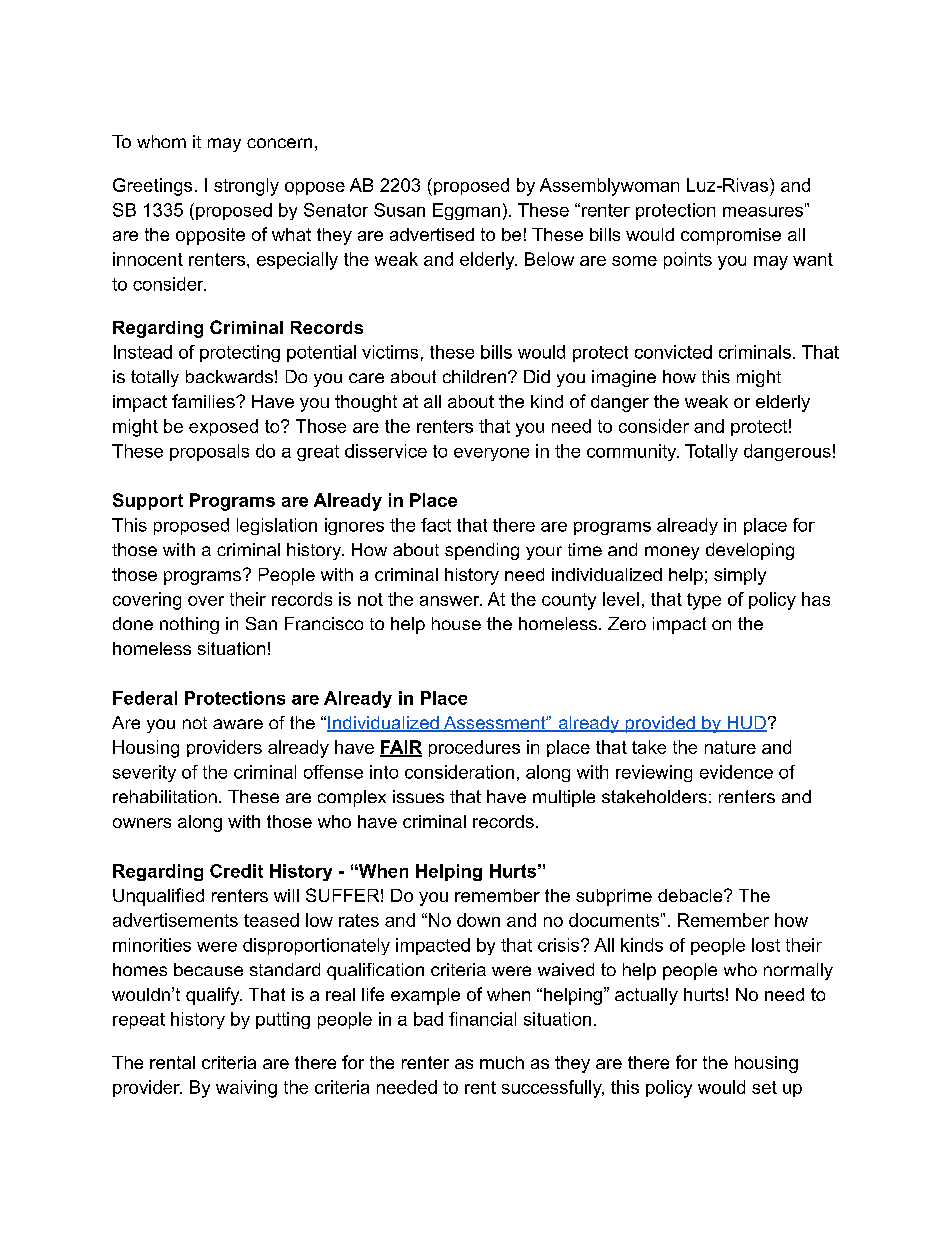 The image size is (952, 1233). What do you see at coordinates (704, 601) in the document?
I see `type` at bounding box center [704, 601].
